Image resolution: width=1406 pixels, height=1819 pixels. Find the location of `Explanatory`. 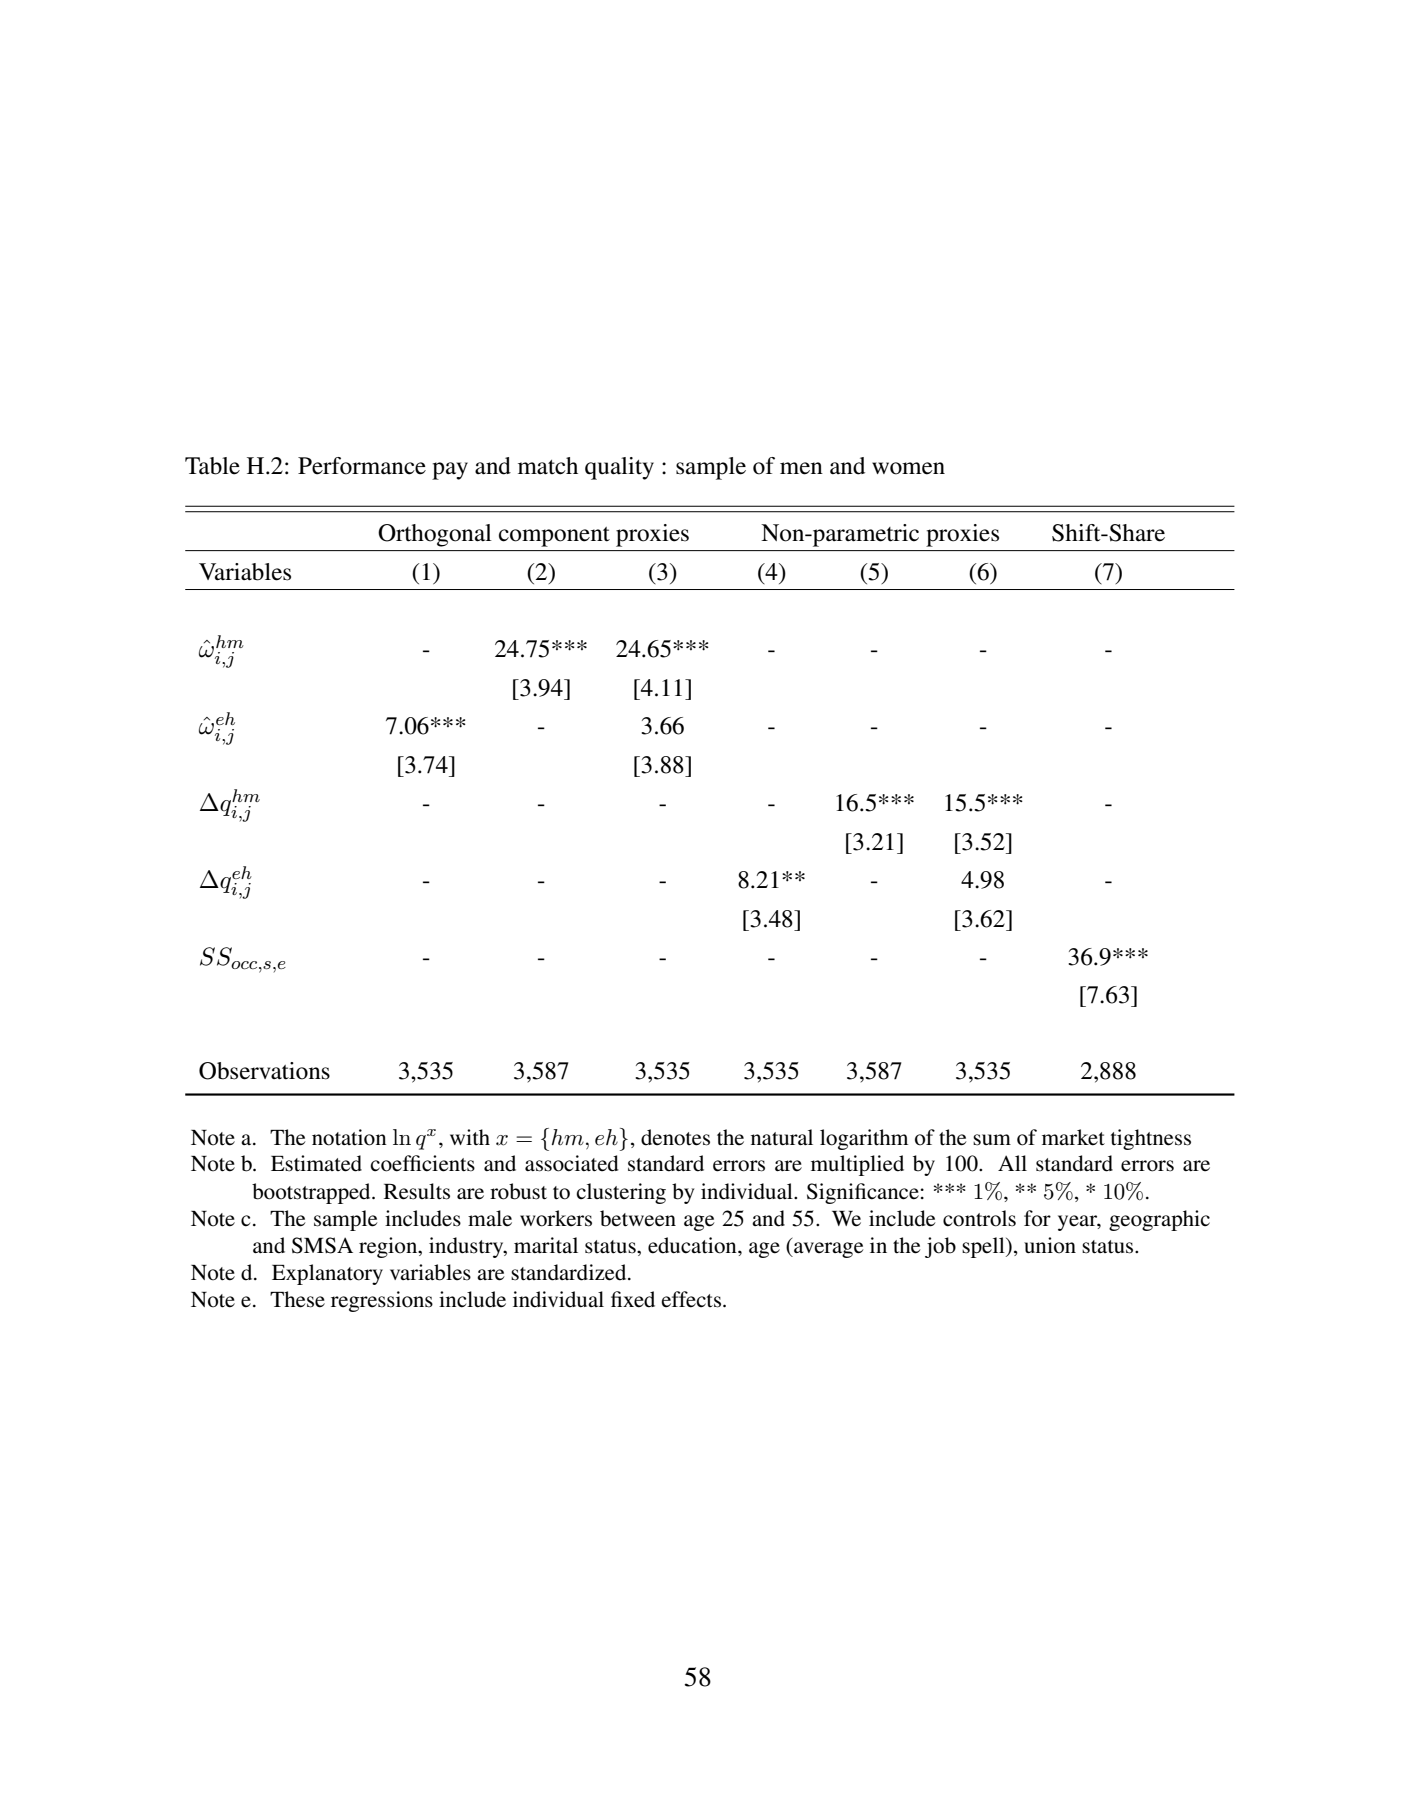

Explanatory is located at coordinates (327, 1274).
